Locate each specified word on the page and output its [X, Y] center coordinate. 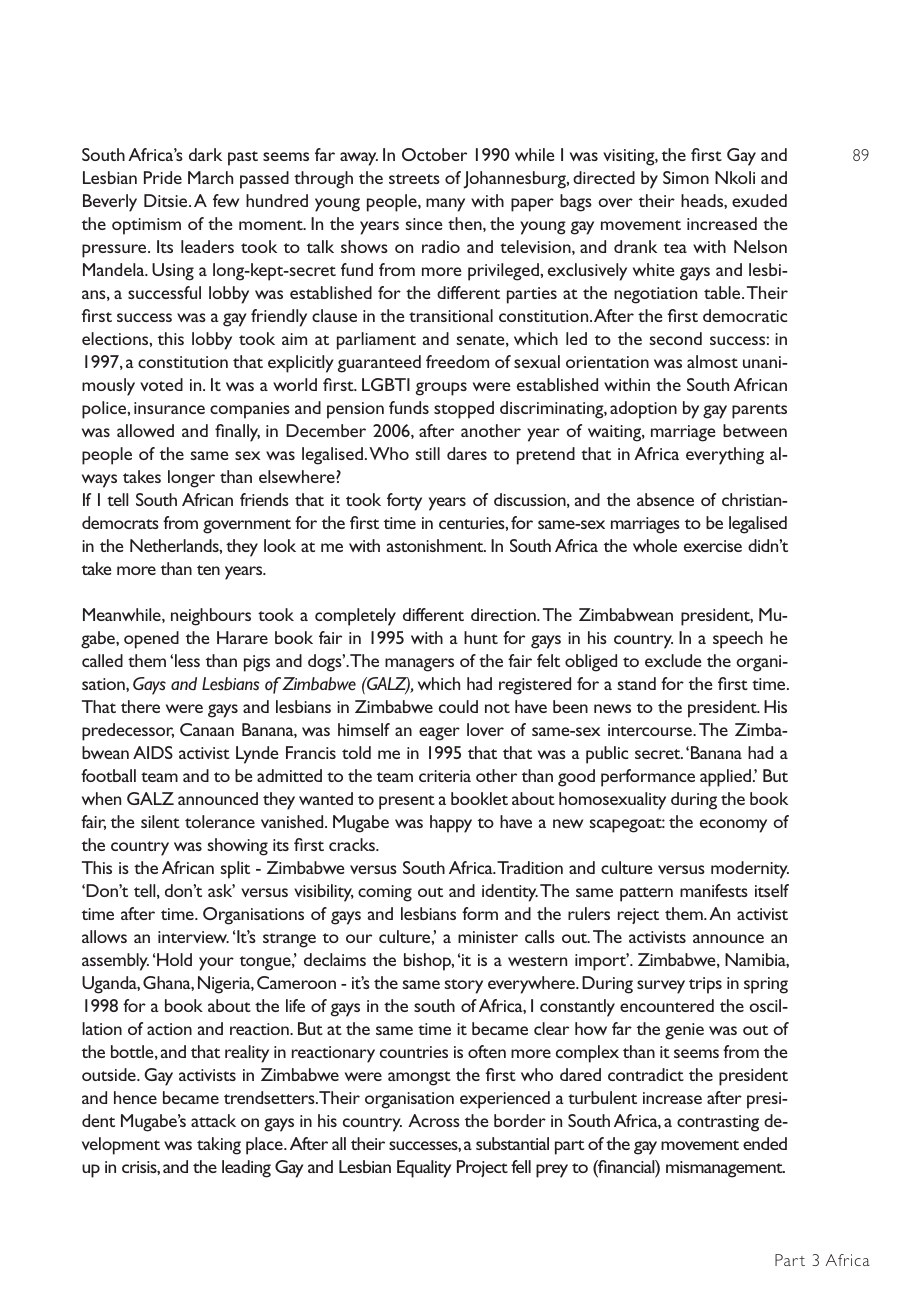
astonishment [436, 545]
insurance [169, 408]
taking [219, 1146]
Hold [174, 959]
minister [488, 937]
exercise [713, 546]
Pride [163, 177]
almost [712, 361]
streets [414, 179]
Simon [686, 177]
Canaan [207, 729]
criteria [445, 776]
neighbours [211, 617]
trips [705, 985]
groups [441, 389]
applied [725, 778]
